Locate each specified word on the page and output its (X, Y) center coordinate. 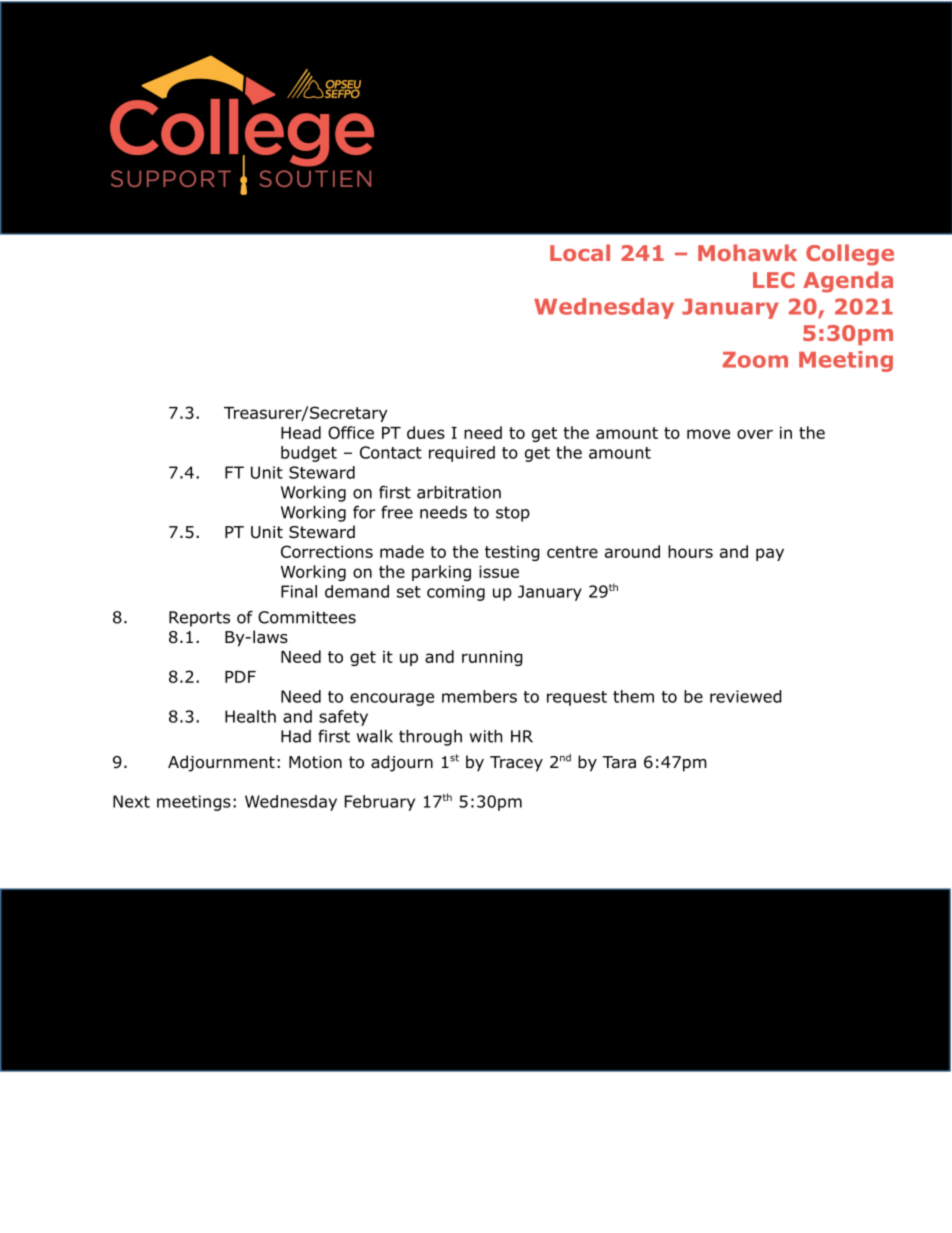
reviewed (746, 696)
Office (351, 432)
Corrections (327, 551)
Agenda (848, 282)
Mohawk (747, 252)
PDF (240, 677)
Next (131, 801)
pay (770, 554)
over (755, 434)
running (492, 658)
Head (301, 432)
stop (513, 514)
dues (426, 432)
